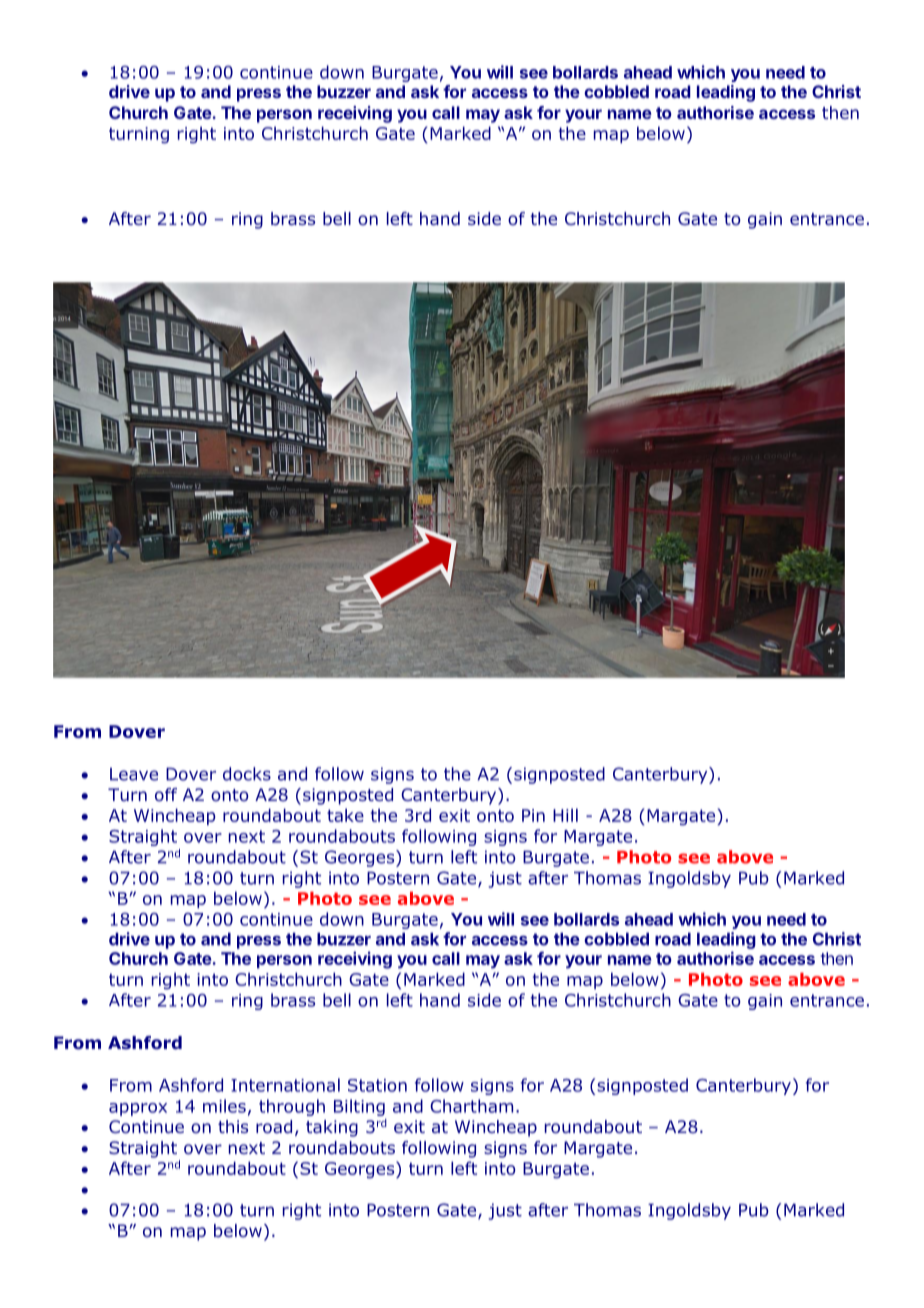 The width and height of the screenshot is (924, 1308). What do you see at coordinates (247, 774) in the screenshot?
I see `docks` at bounding box center [247, 774].
